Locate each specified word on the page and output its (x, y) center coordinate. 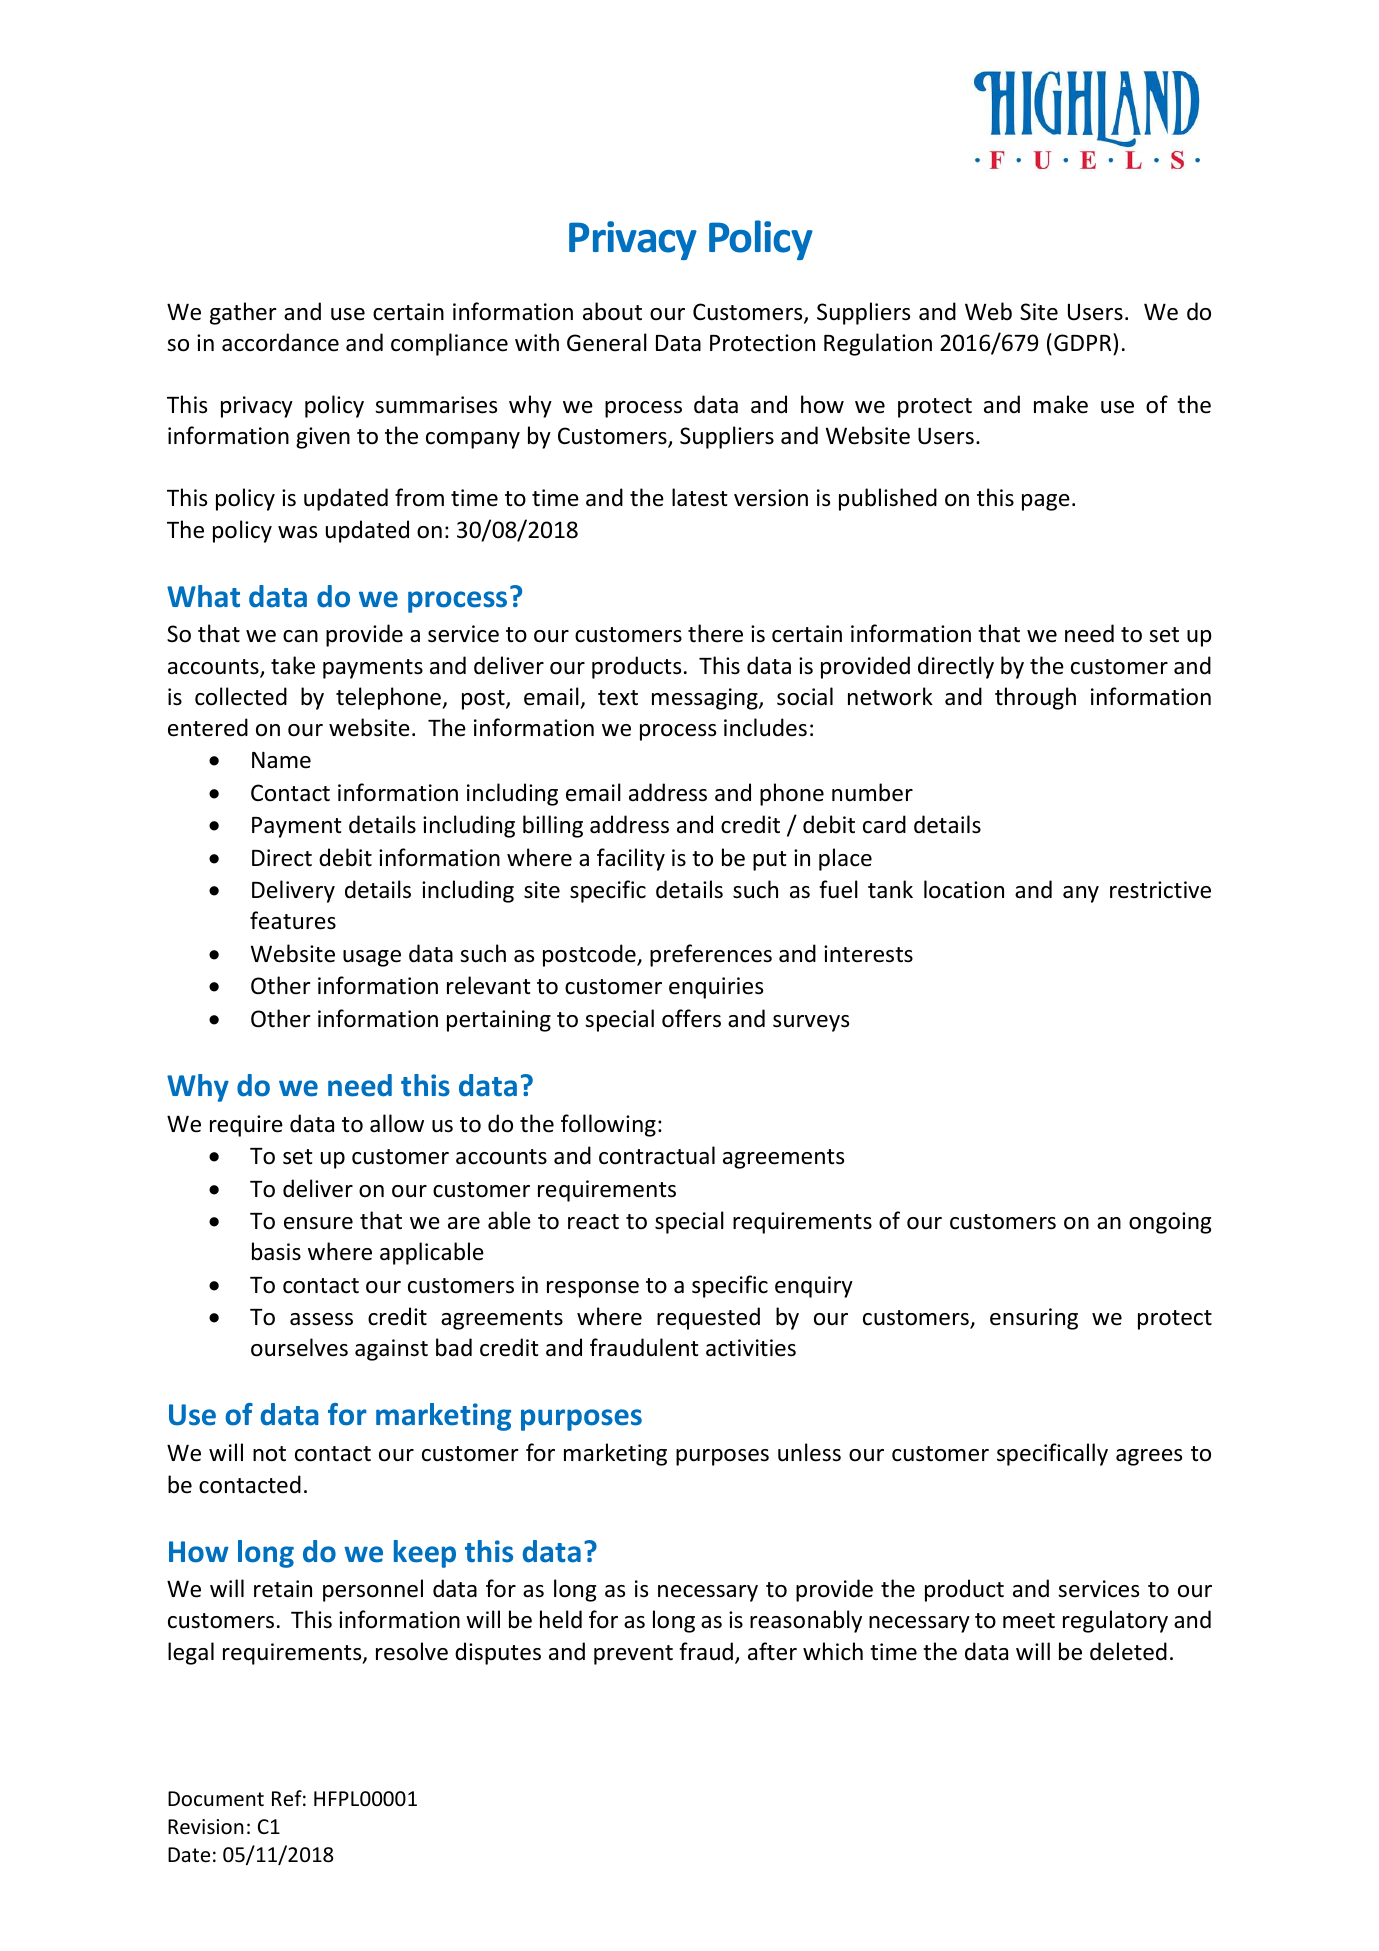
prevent (633, 1655)
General (607, 342)
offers (691, 1018)
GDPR (1084, 342)
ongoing (1170, 1223)
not (269, 1454)
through (1035, 698)
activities (751, 1348)
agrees (1149, 1457)
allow (397, 1123)
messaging (706, 699)
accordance (280, 342)
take (293, 665)
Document (216, 1799)
